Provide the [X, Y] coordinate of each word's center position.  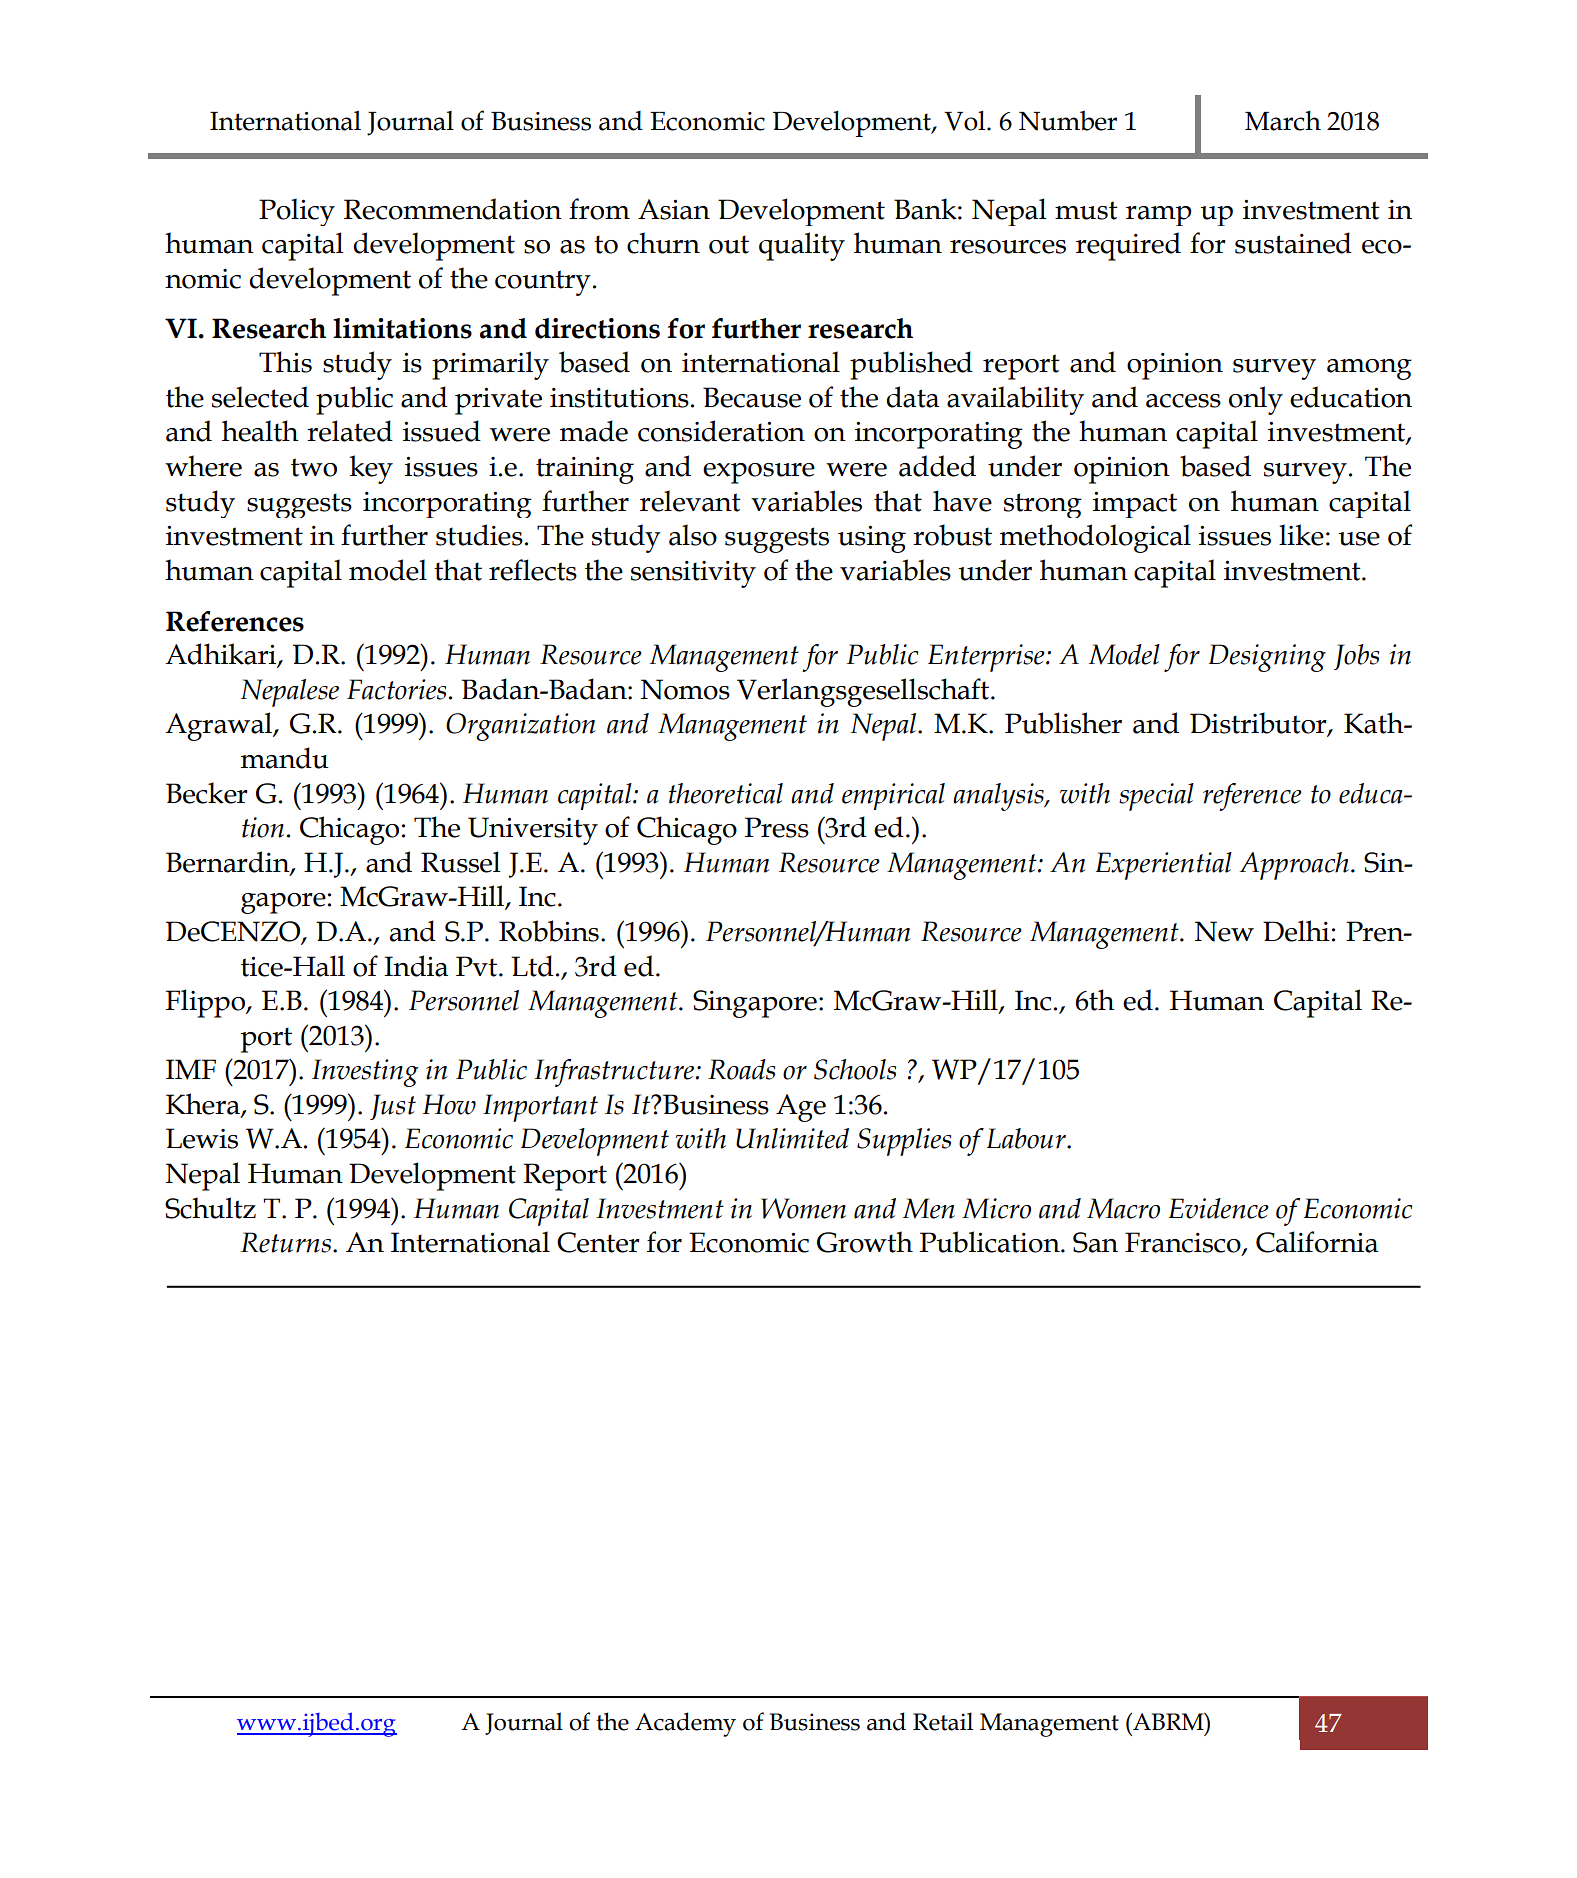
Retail [943, 1721]
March [1283, 121]
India [416, 966]
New [1224, 931]
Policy [297, 212]
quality [802, 246]
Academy [685, 1724]
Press [777, 827]
